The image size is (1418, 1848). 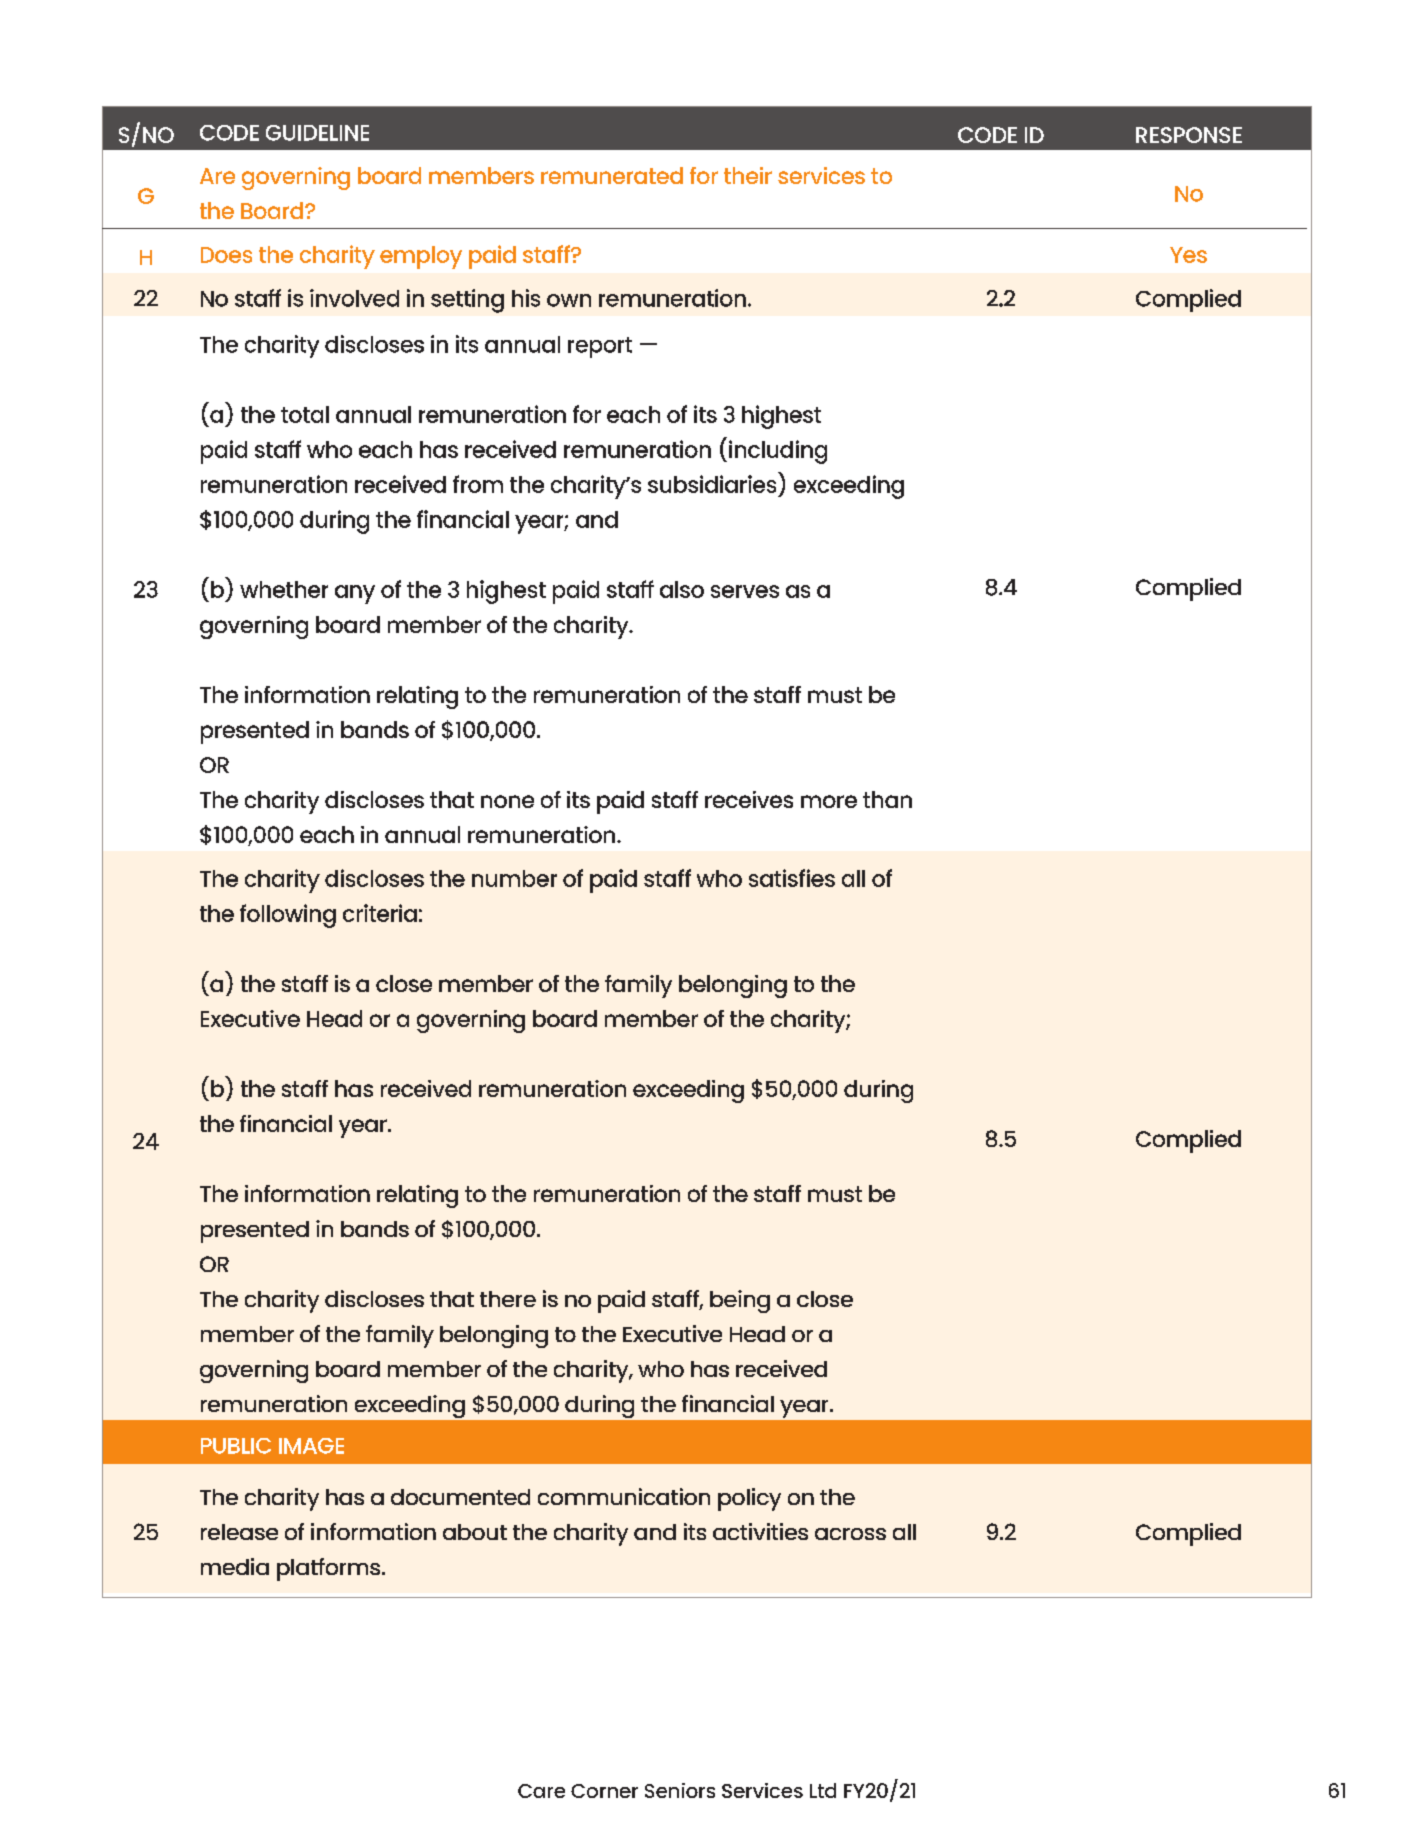 What do you see at coordinates (748, 175) in the page?
I see `their` at bounding box center [748, 175].
